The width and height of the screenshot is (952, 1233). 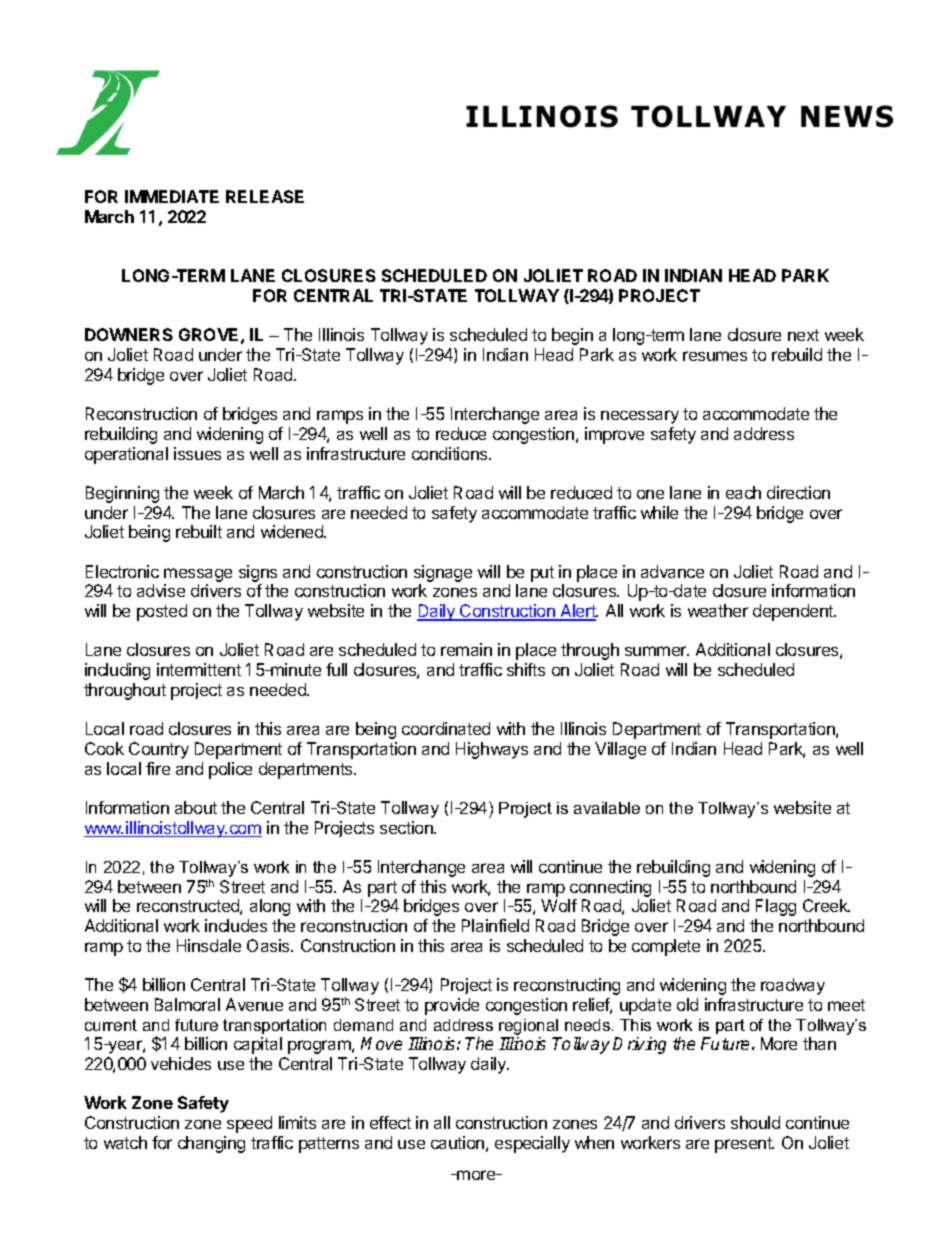 What do you see at coordinates (803, 335) in the screenshot?
I see `next` at bounding box center [803, 335].
